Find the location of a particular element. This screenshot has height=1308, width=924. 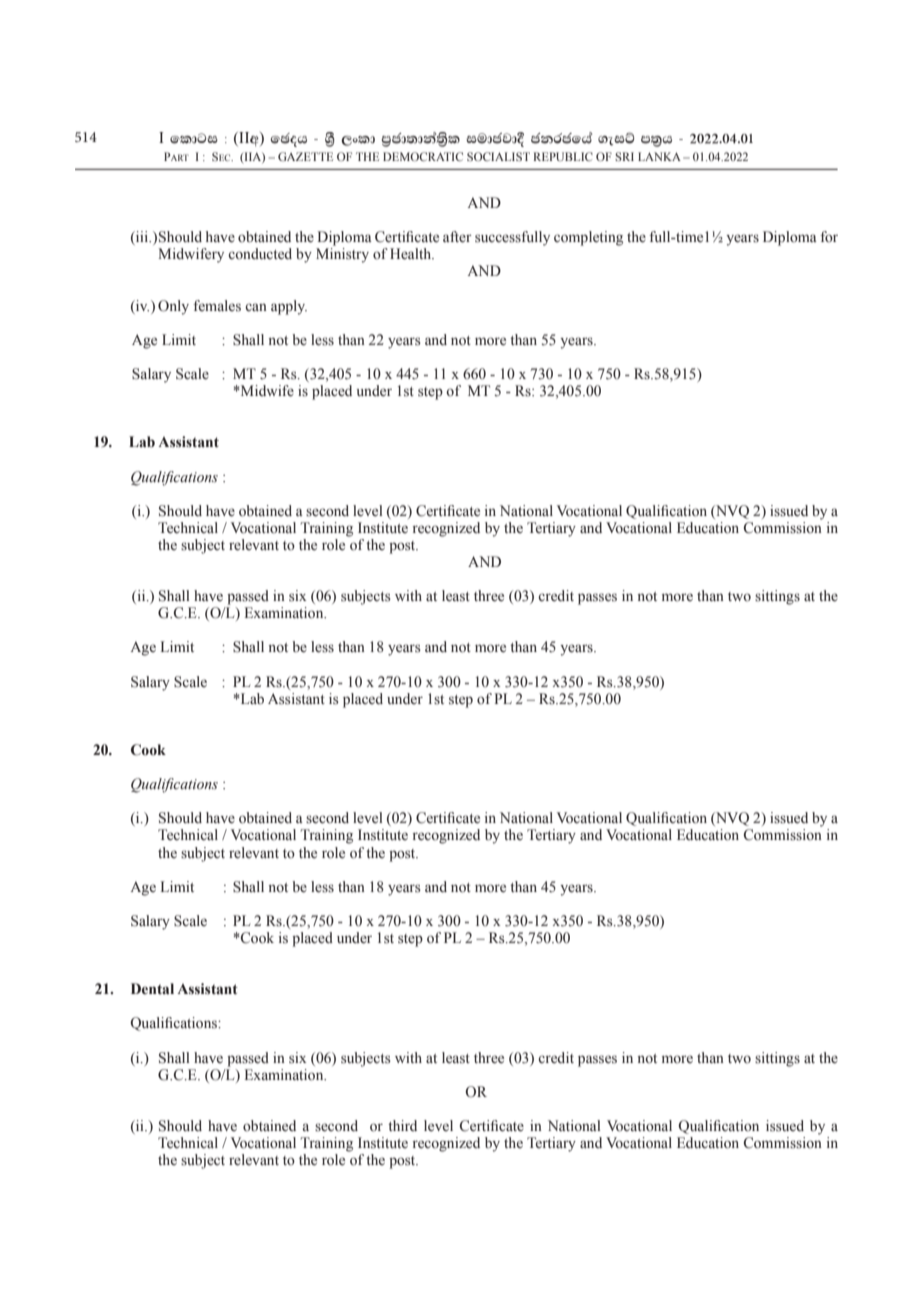

Only is located at coordinates (173, 307).
